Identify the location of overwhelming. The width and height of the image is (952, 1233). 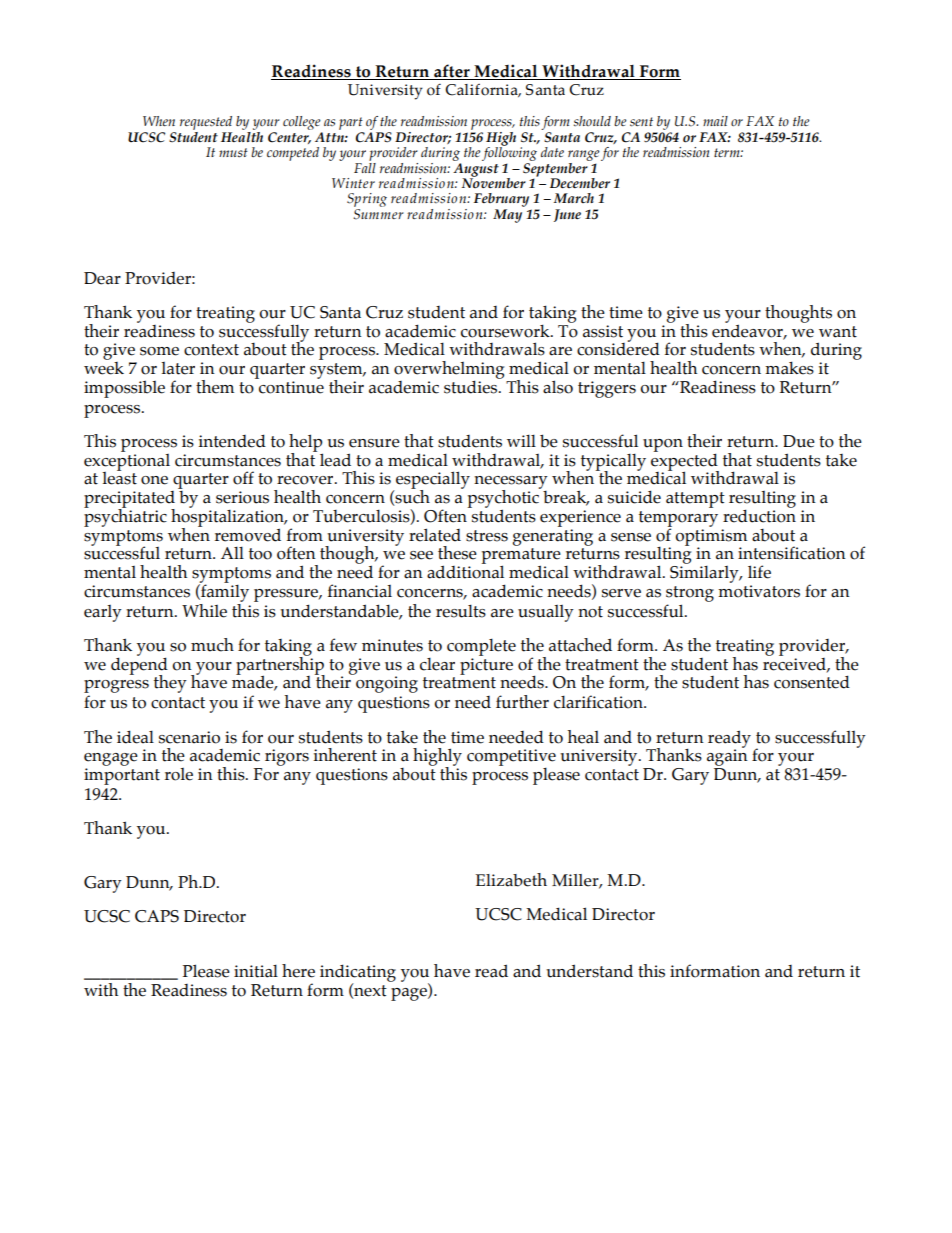
(449, 371).
